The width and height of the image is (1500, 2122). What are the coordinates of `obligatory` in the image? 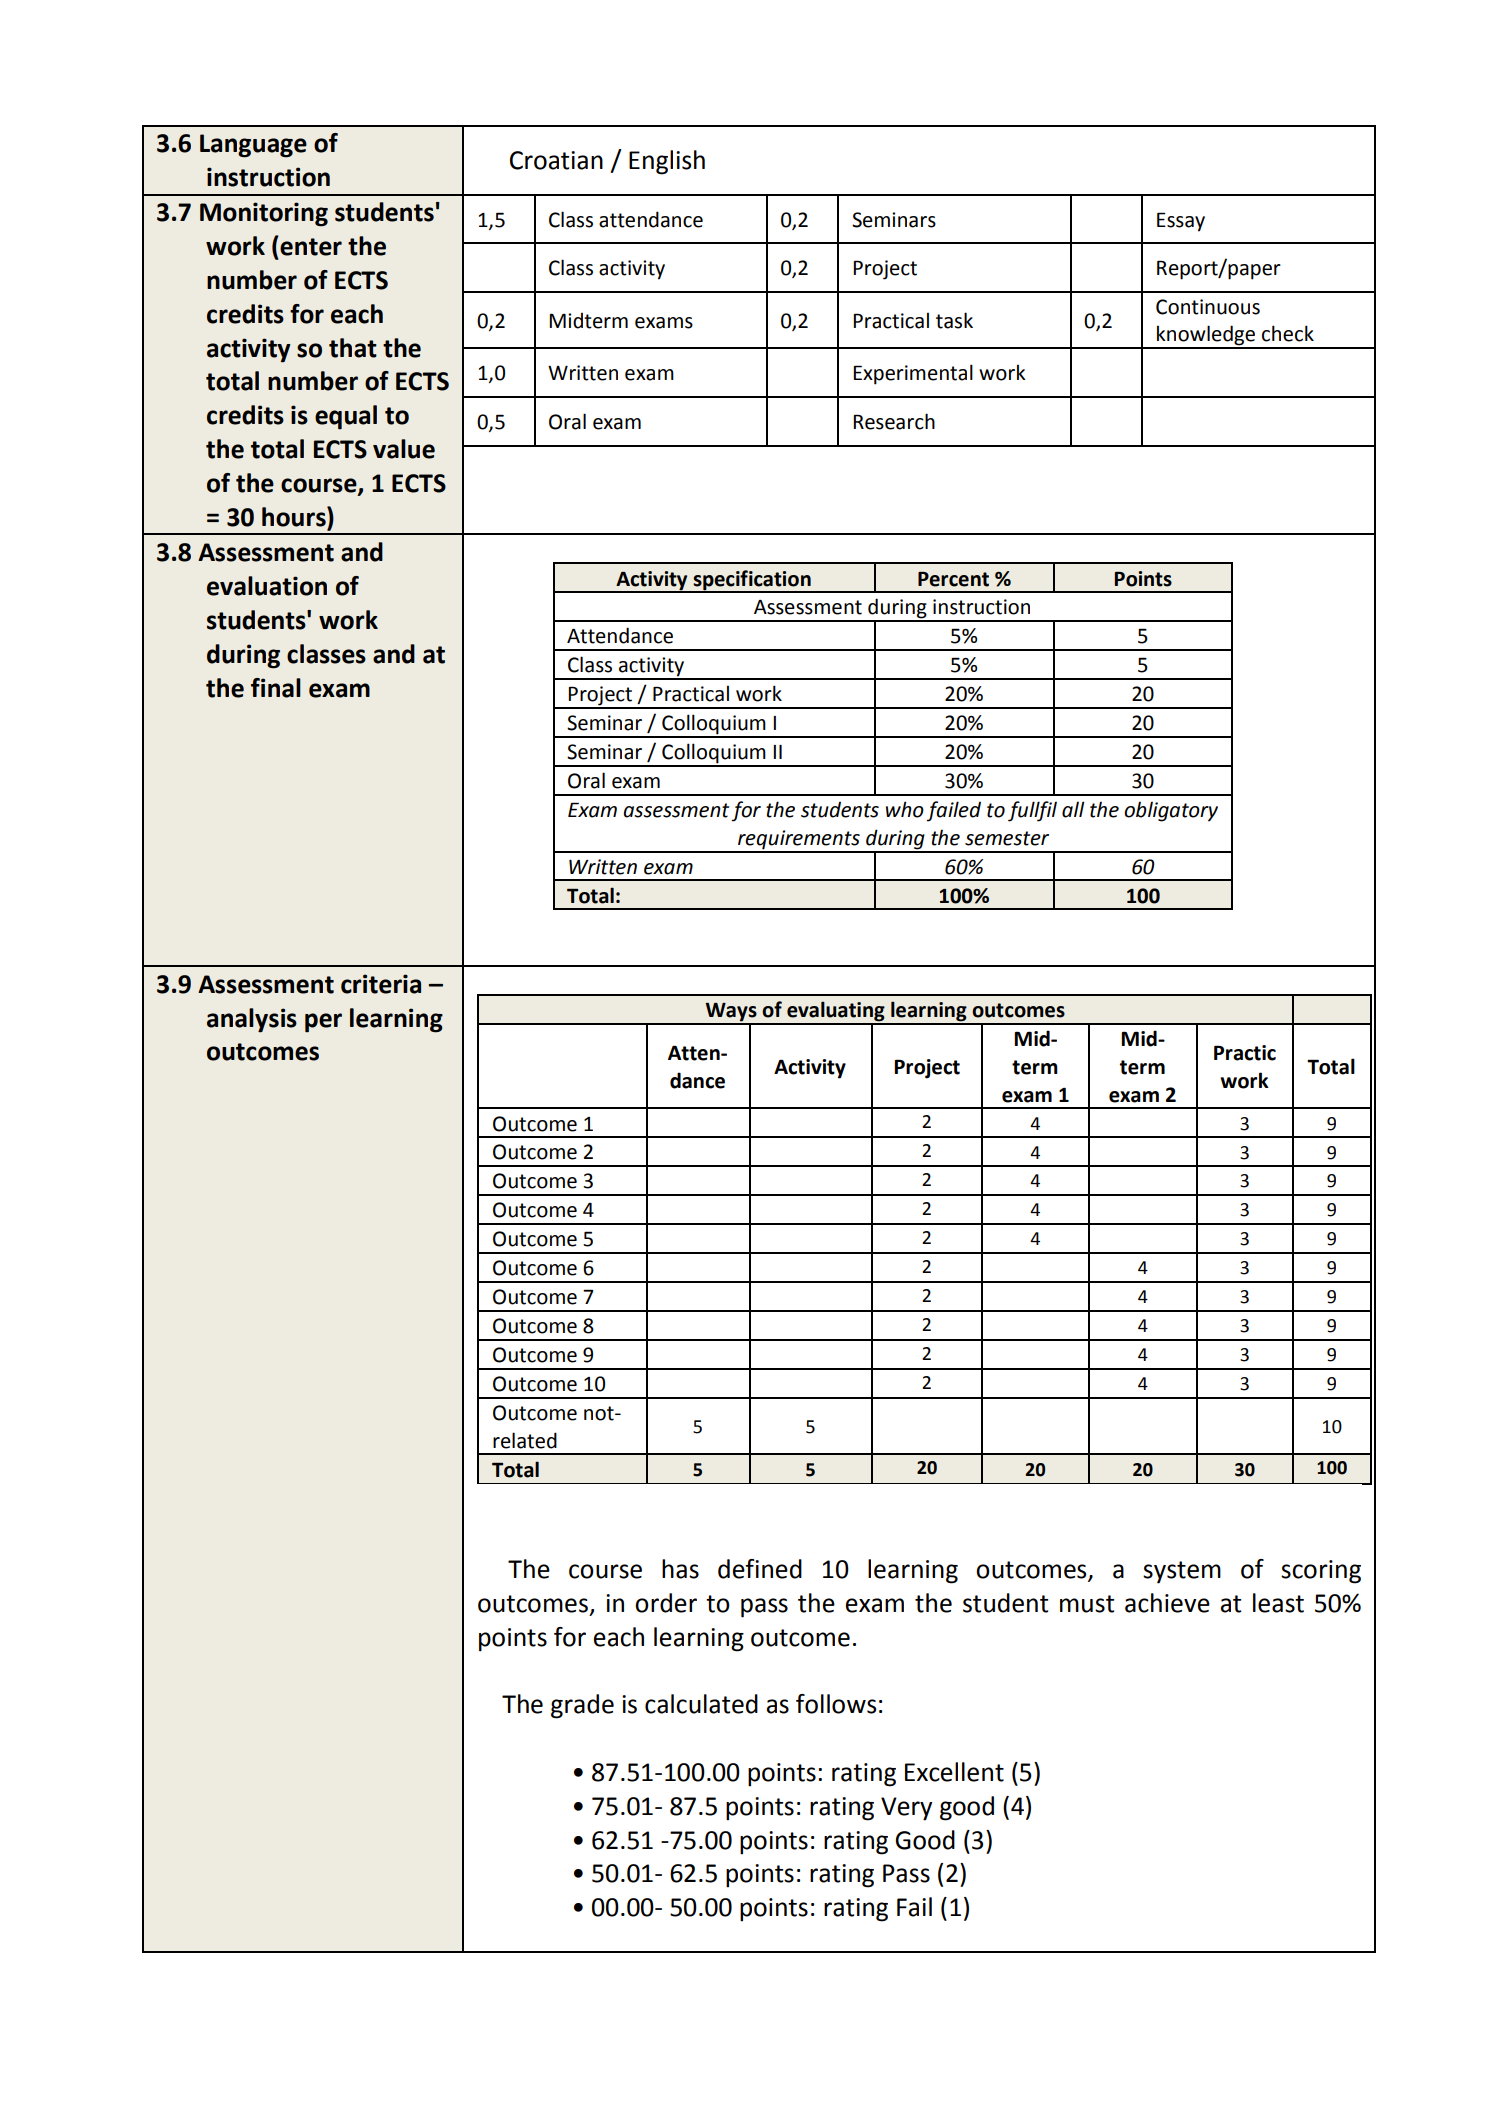 It's located at (1171, 811).
